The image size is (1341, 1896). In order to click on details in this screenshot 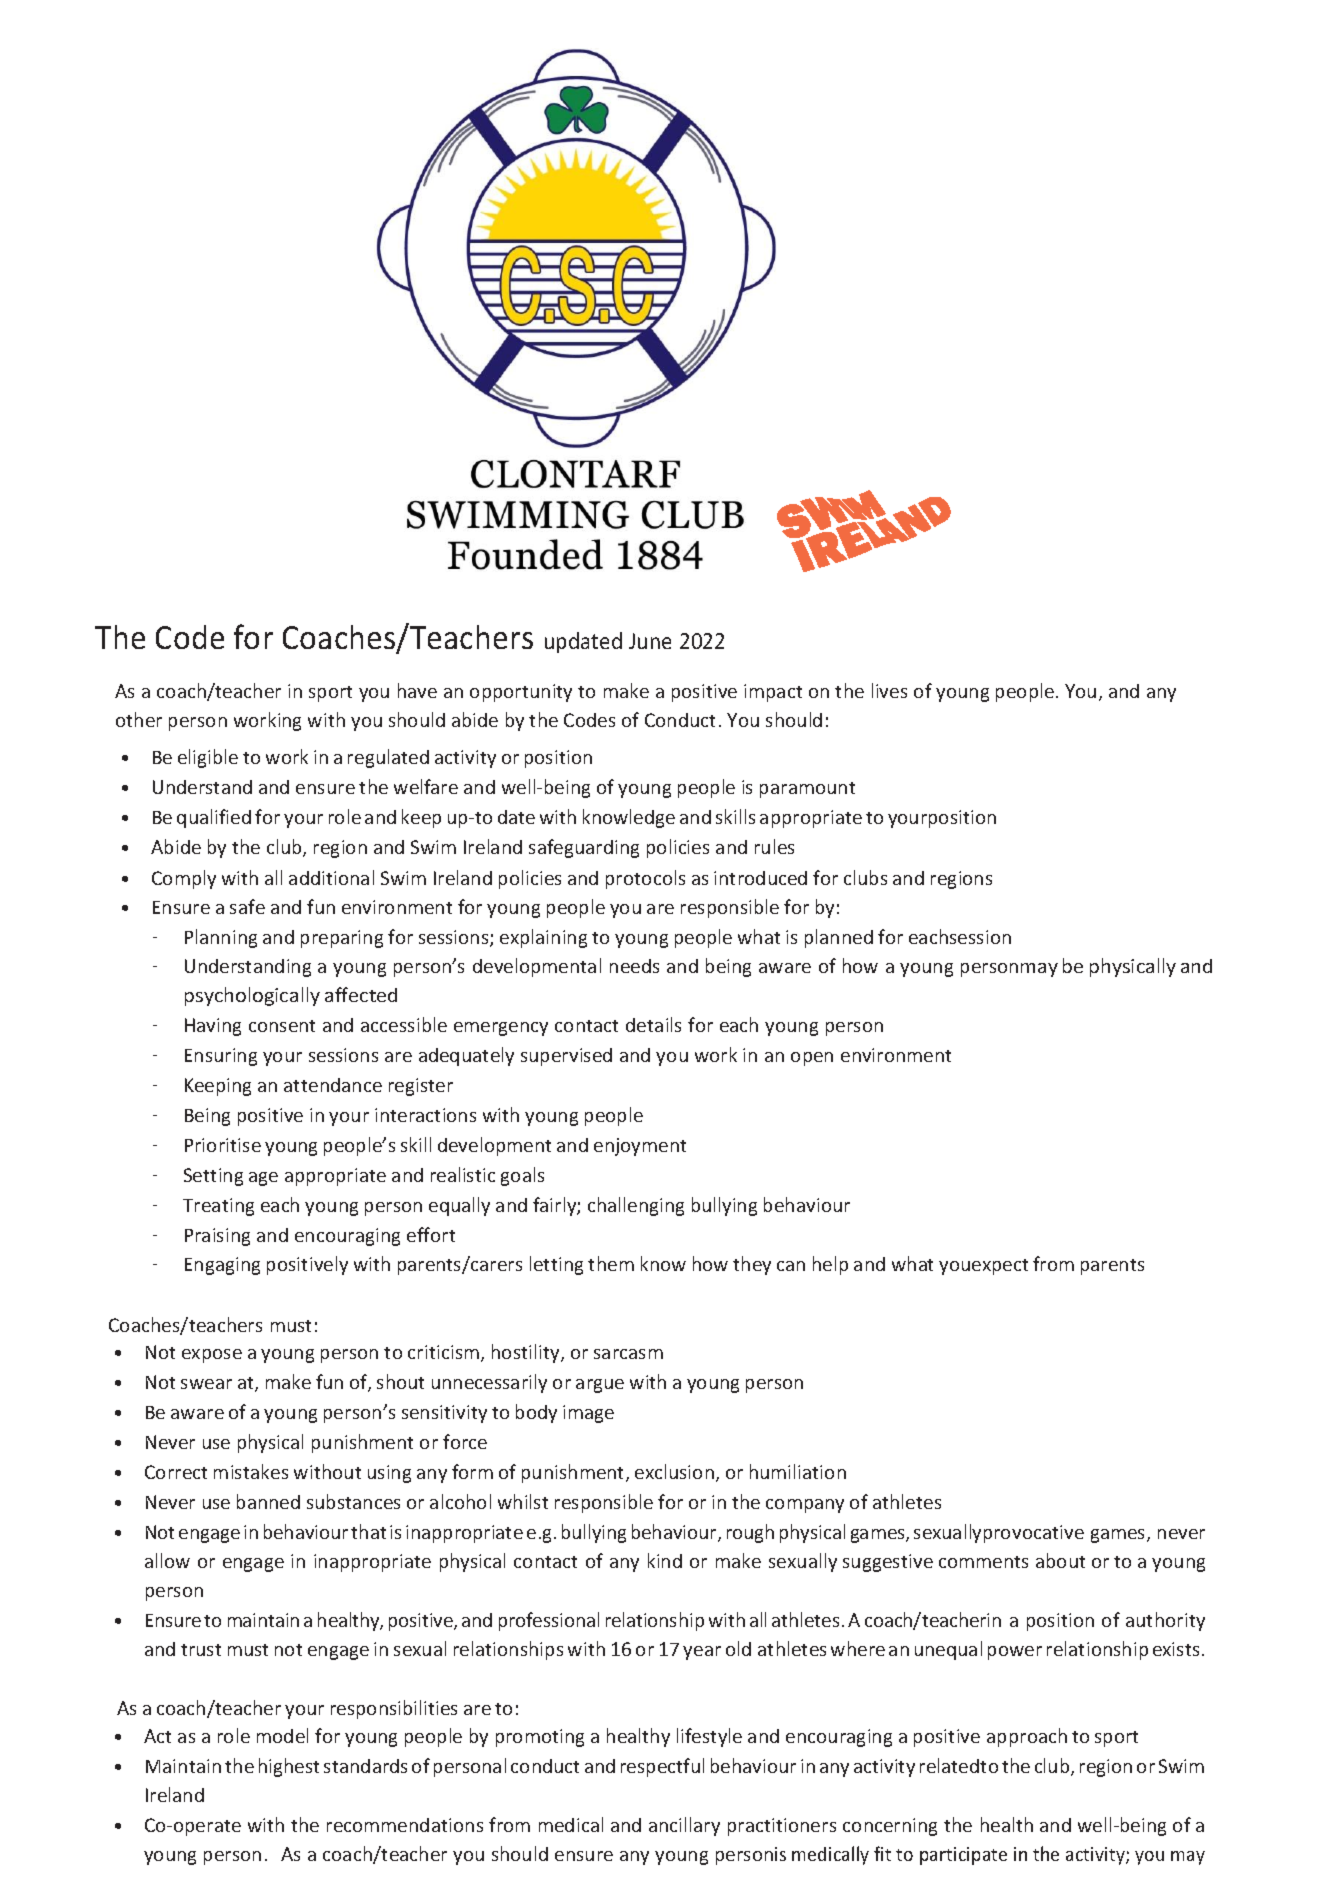, I will do `click(653, 1024)`.
